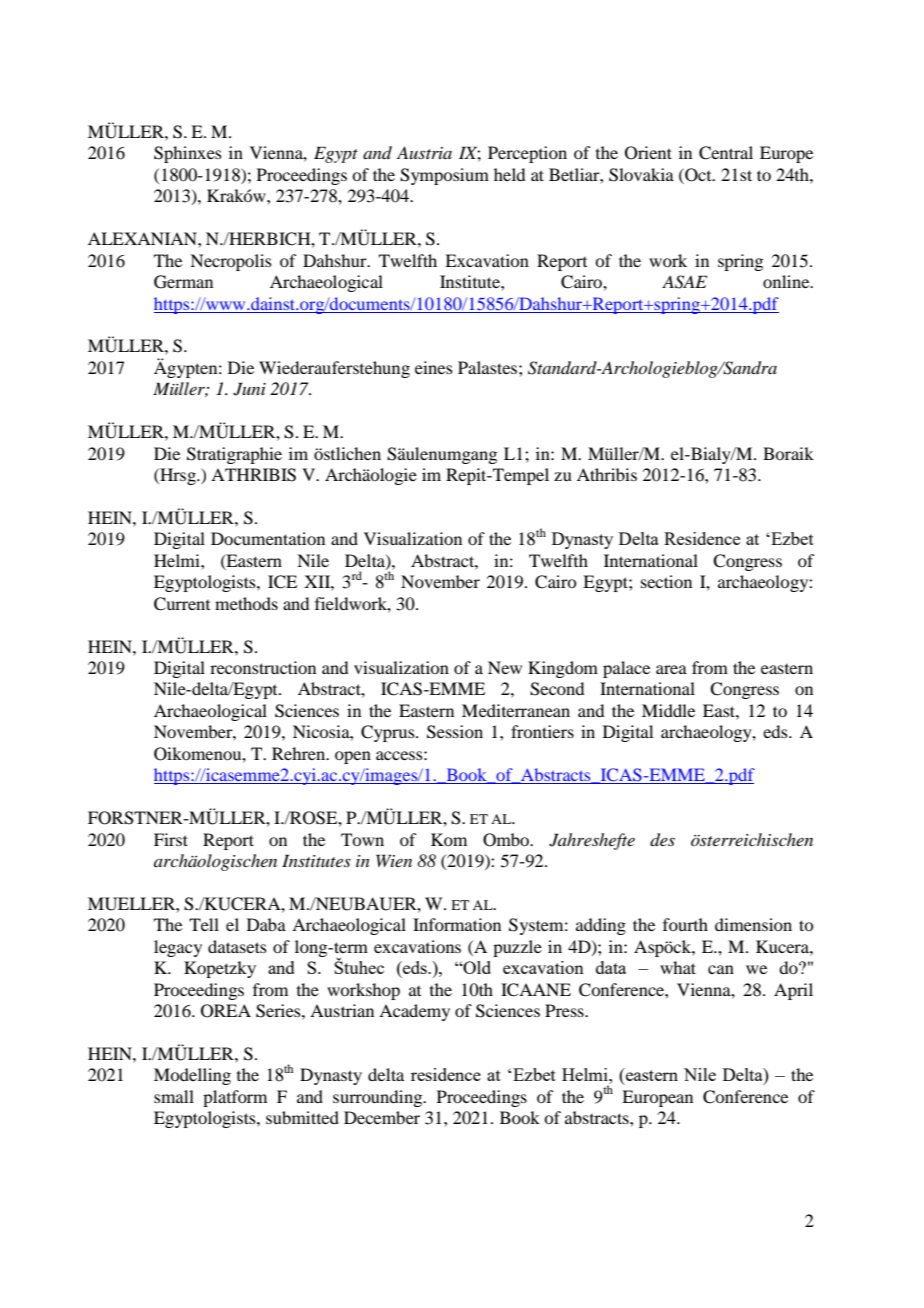 The image size is (924, 1308). I want to click on Documentation, so click(268, 538).
